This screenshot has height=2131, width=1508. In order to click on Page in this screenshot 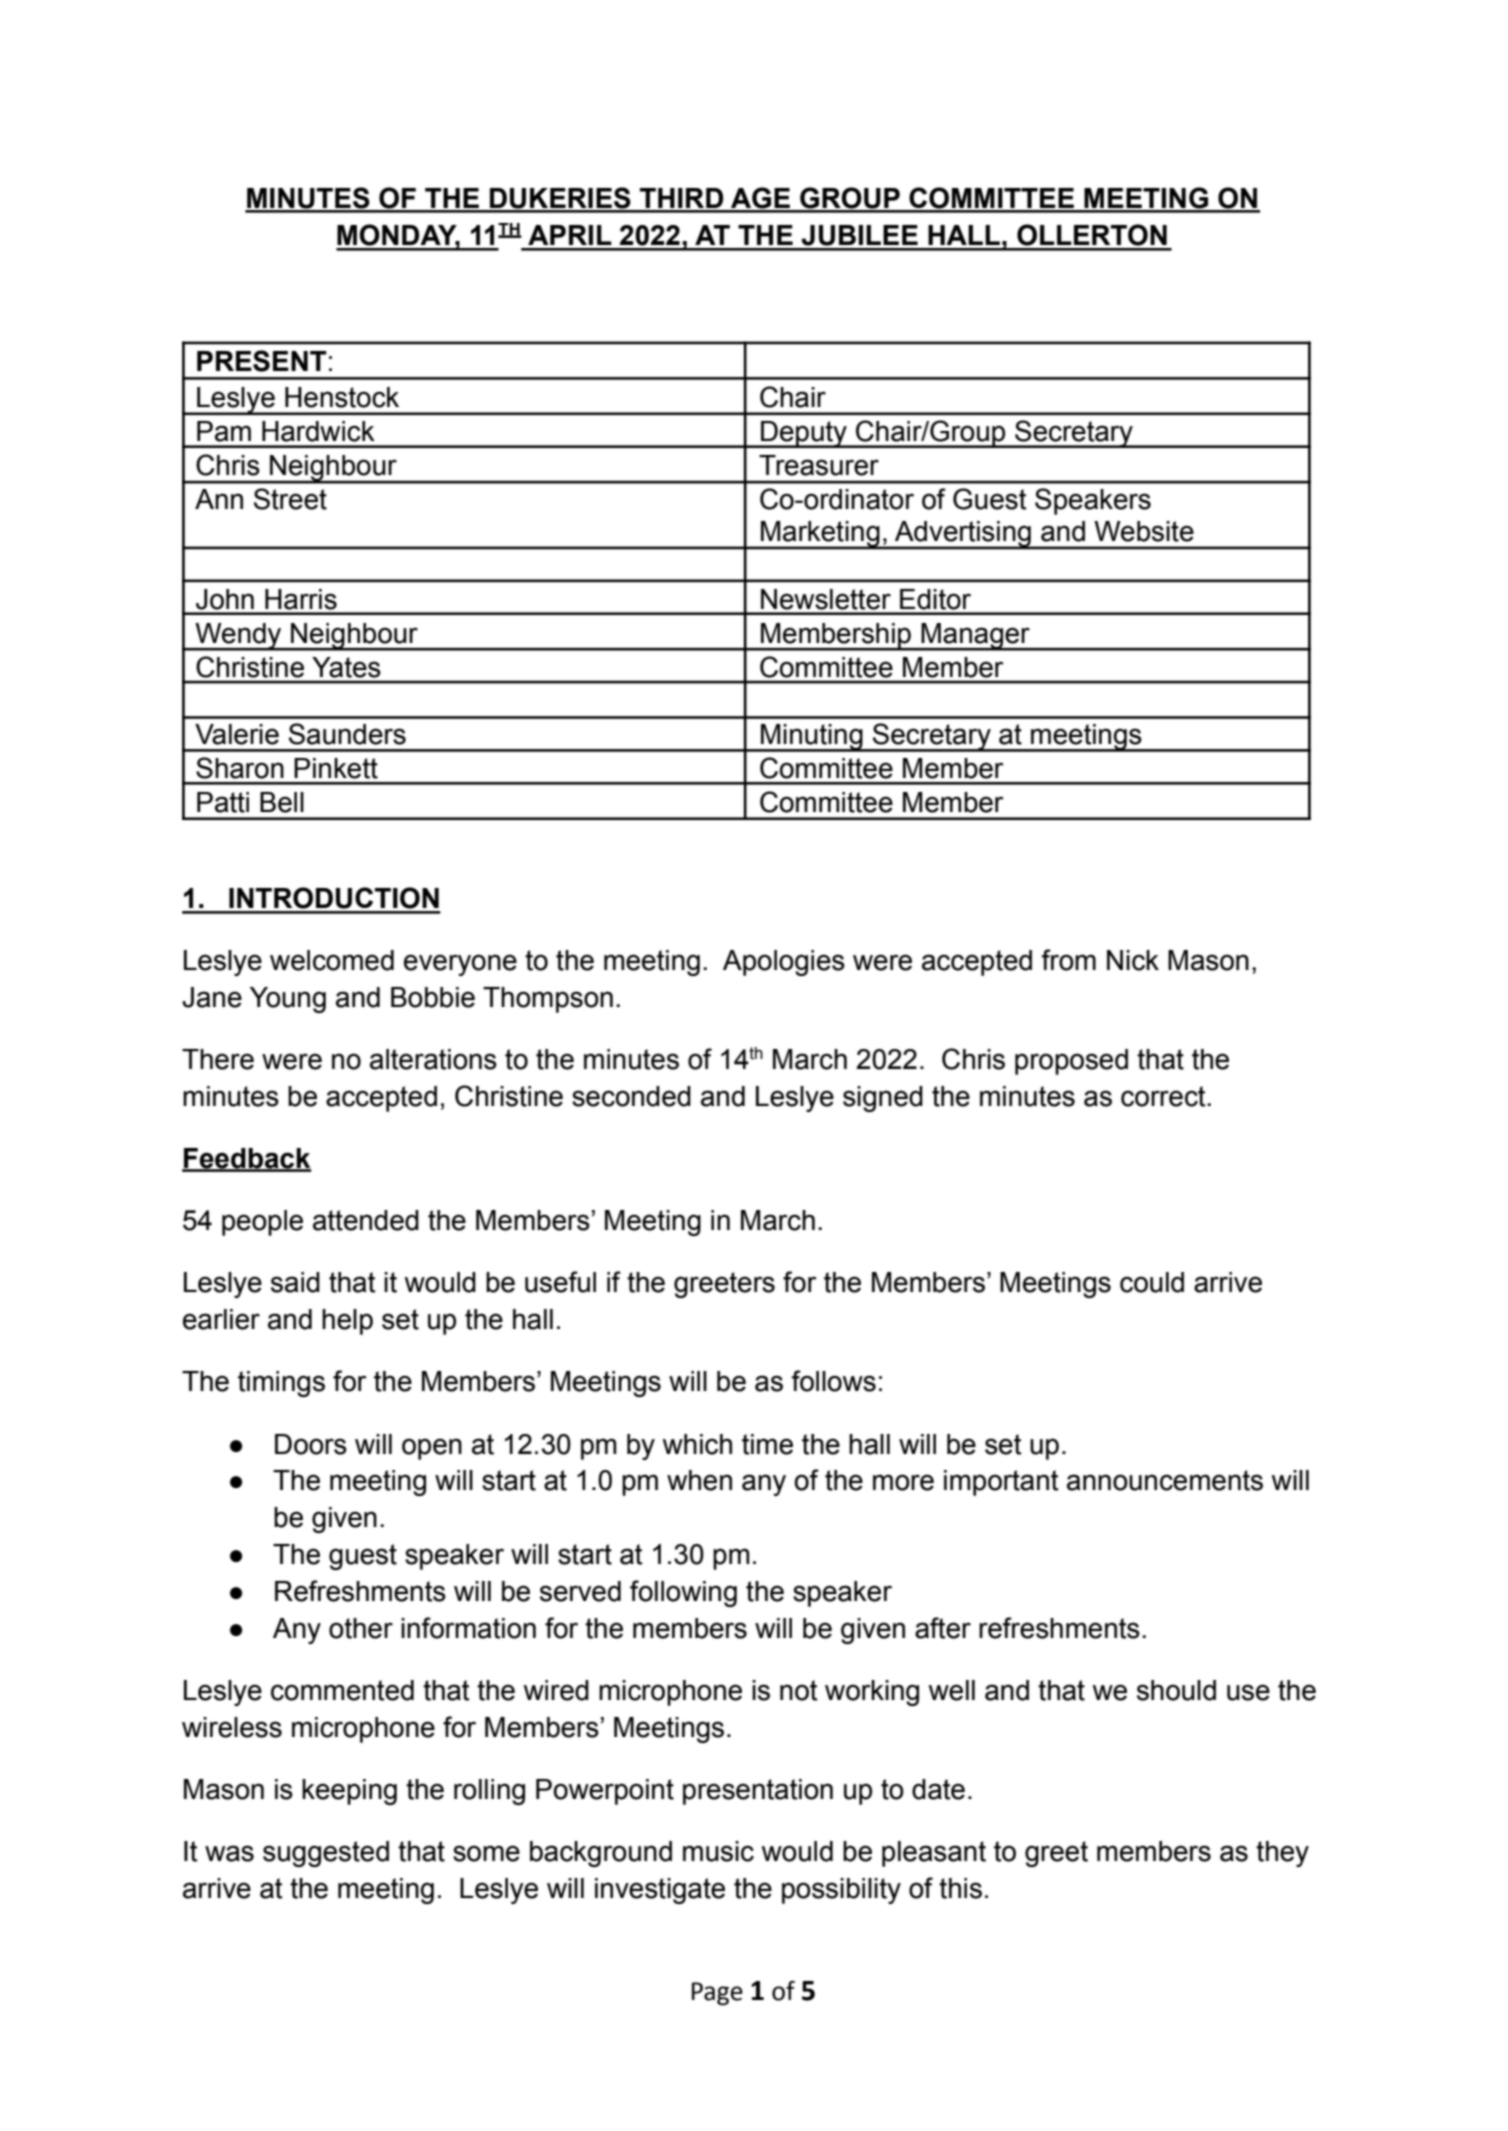, I will do `click(717, 1994)`.
